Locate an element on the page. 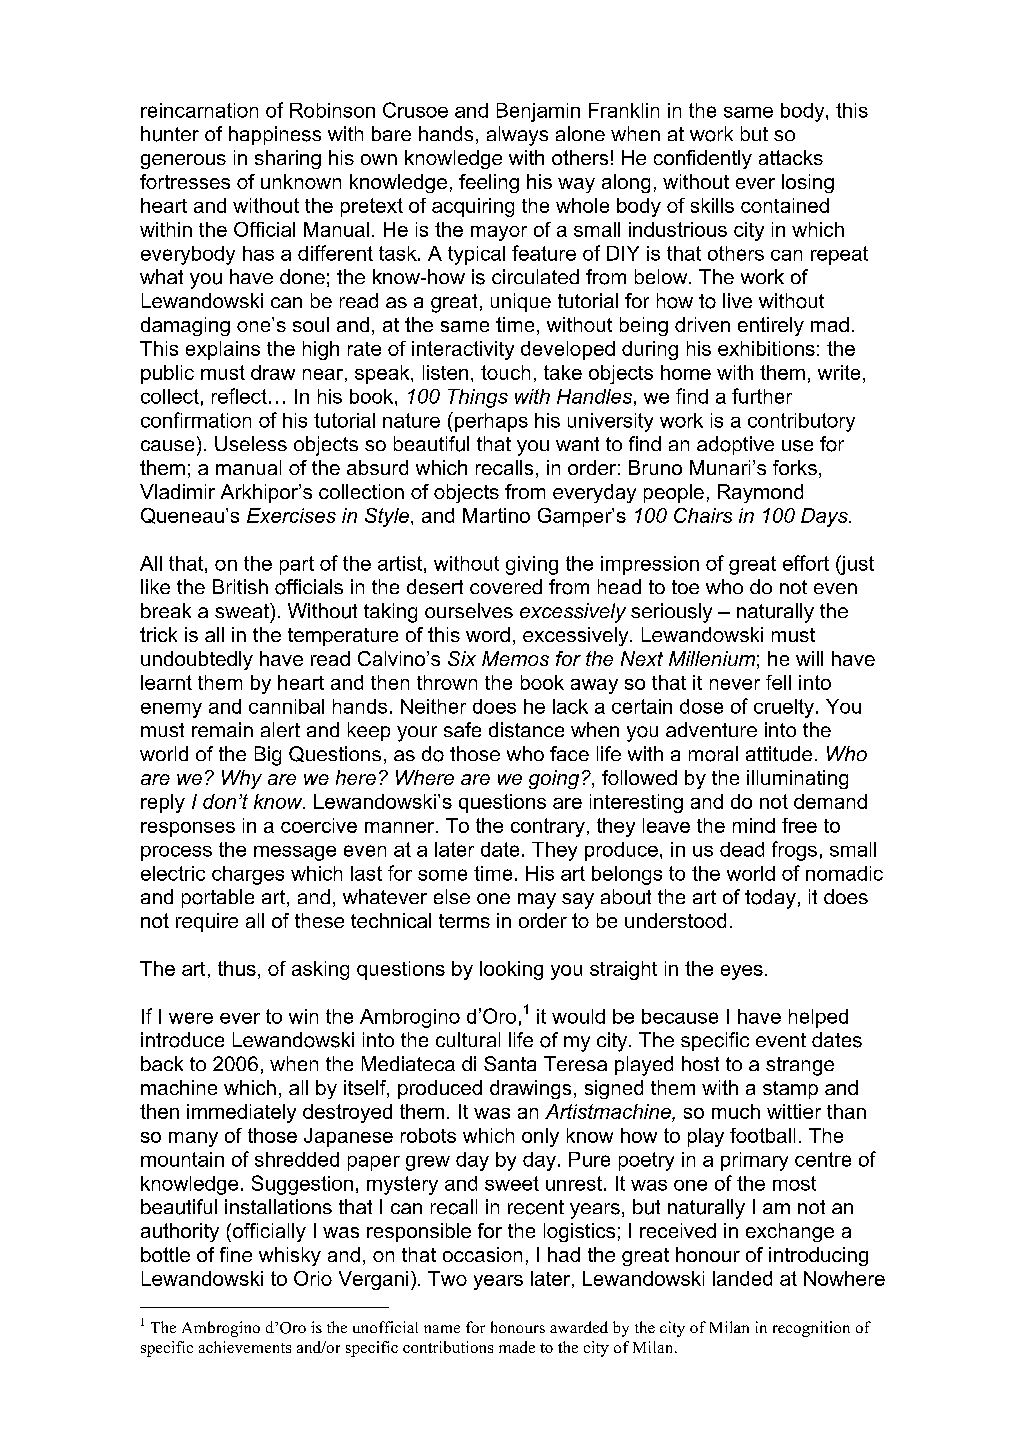  touch is located at coordinates (505, 372).
